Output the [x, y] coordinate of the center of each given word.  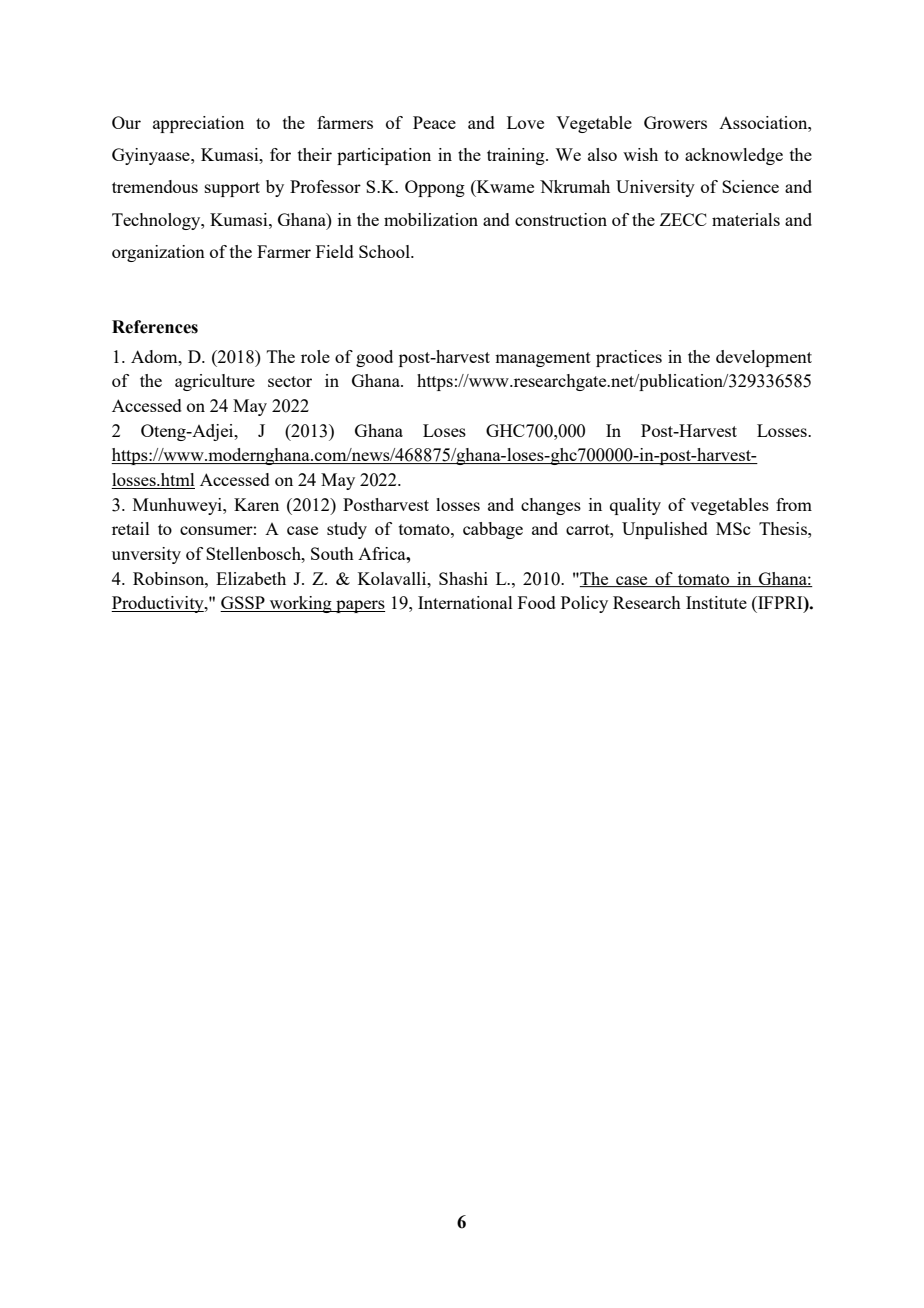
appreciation [198, 124]
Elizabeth [251, 578]
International [465, 602]
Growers [675, 122]
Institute [716, 602]
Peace [434, 122]
